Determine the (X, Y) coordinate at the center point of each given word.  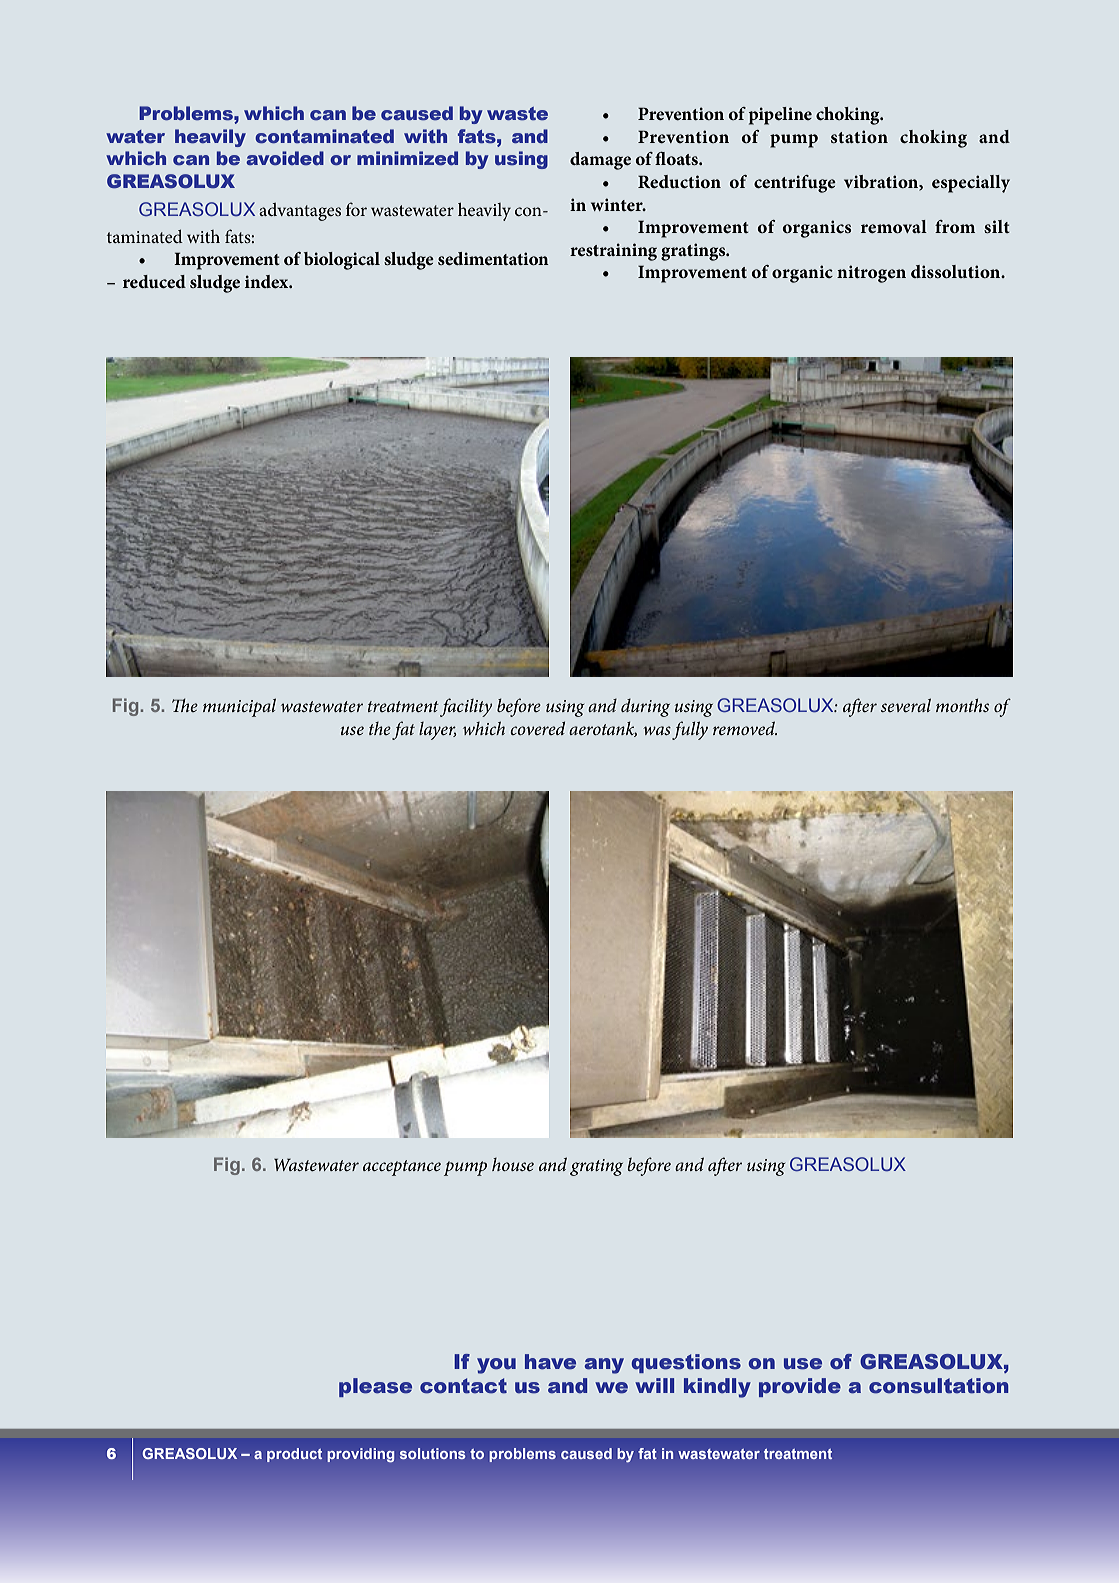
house (513, 1164)
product (294, 1455)
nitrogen (871, 274)
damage (600, 161)
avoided (285, 158)
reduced (154, 281)
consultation (938, 1386)
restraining (613, 252)
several (906, 705)
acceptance (402, 1168)
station (859, 136)
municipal (239, 707)
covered (537, 728)
